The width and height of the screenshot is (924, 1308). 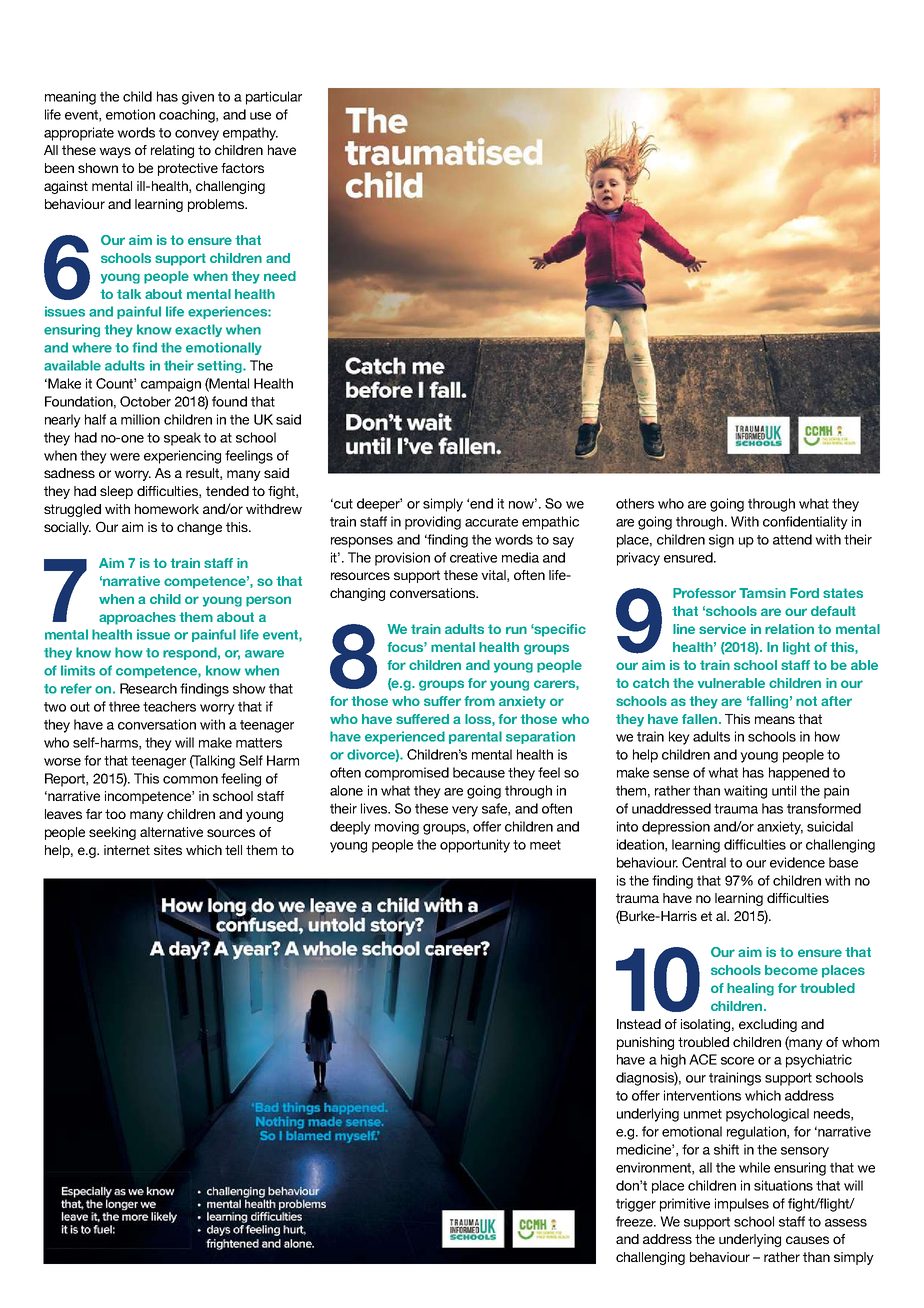 What do you see at coordinates (145, 401) in the screenshot?
I see `October` at bounding box center [145, 401].
